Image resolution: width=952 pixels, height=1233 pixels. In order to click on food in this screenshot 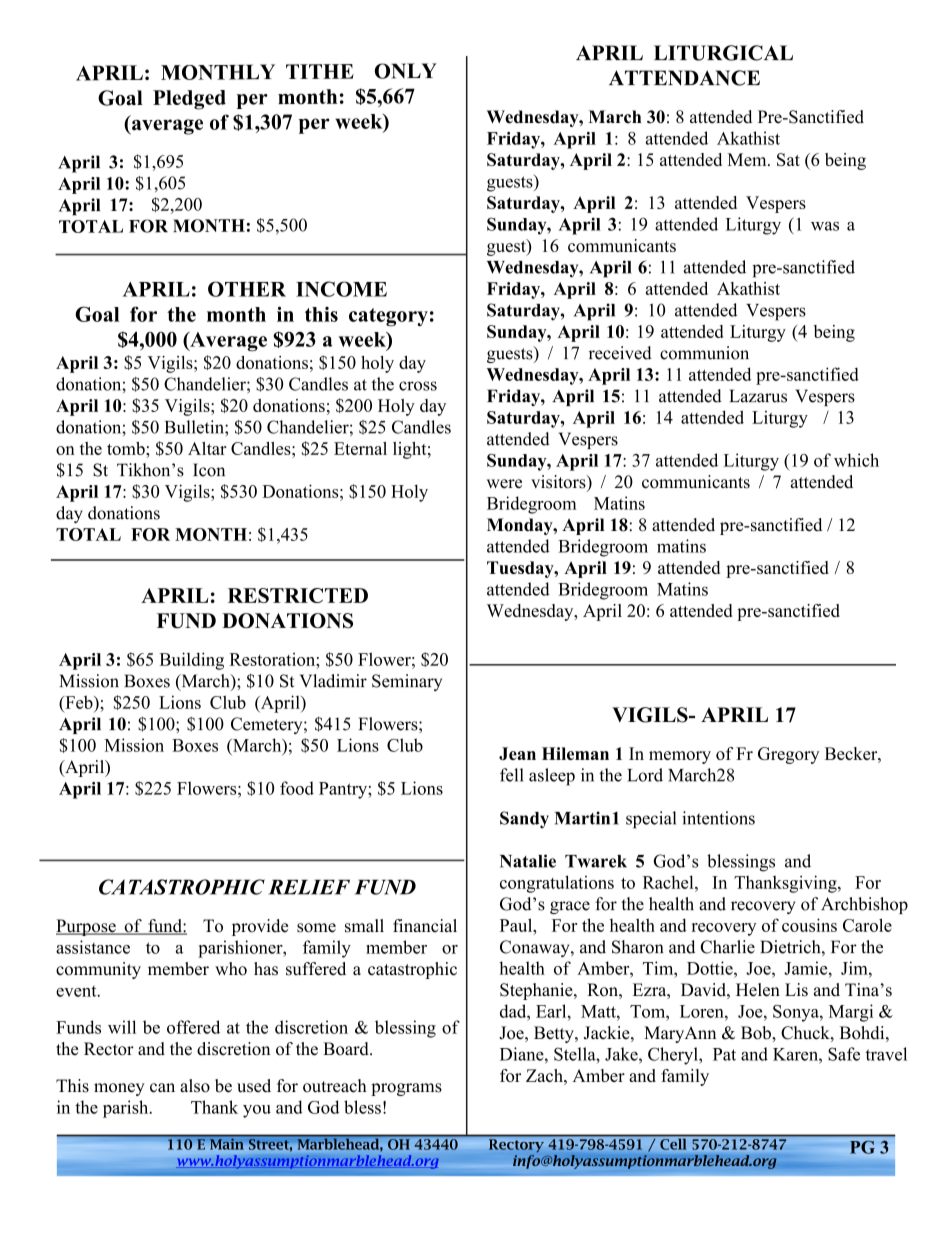, I will do `click(297, 788)`.
